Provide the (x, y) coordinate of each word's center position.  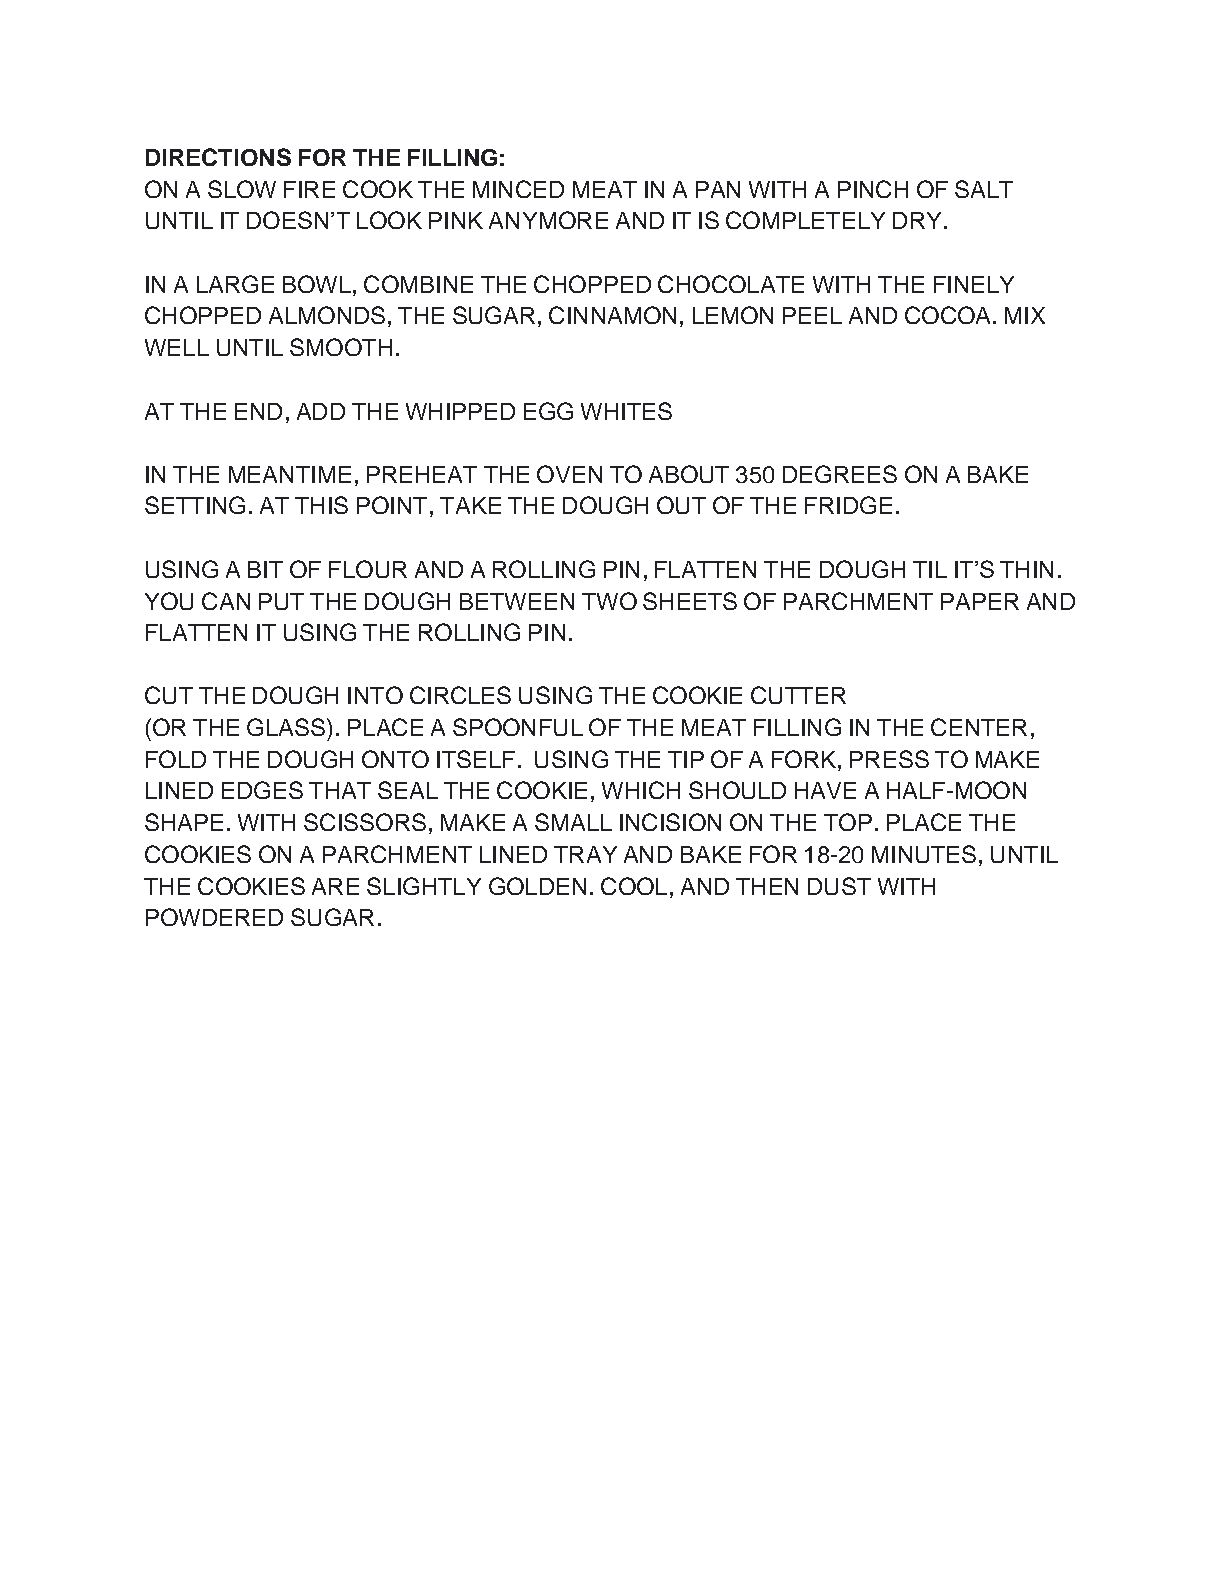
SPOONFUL (518, 727)
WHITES (626, 411)
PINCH (873, 189)
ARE (335, 886)
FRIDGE (848, 505)
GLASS (287, 727)
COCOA (949, 315)
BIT (265, 569)
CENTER (979, 727)
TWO (609, 601)
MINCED (518, 189)
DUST (839, 886)
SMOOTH (341, 347)
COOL (634, 886)
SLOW (242, 189)
